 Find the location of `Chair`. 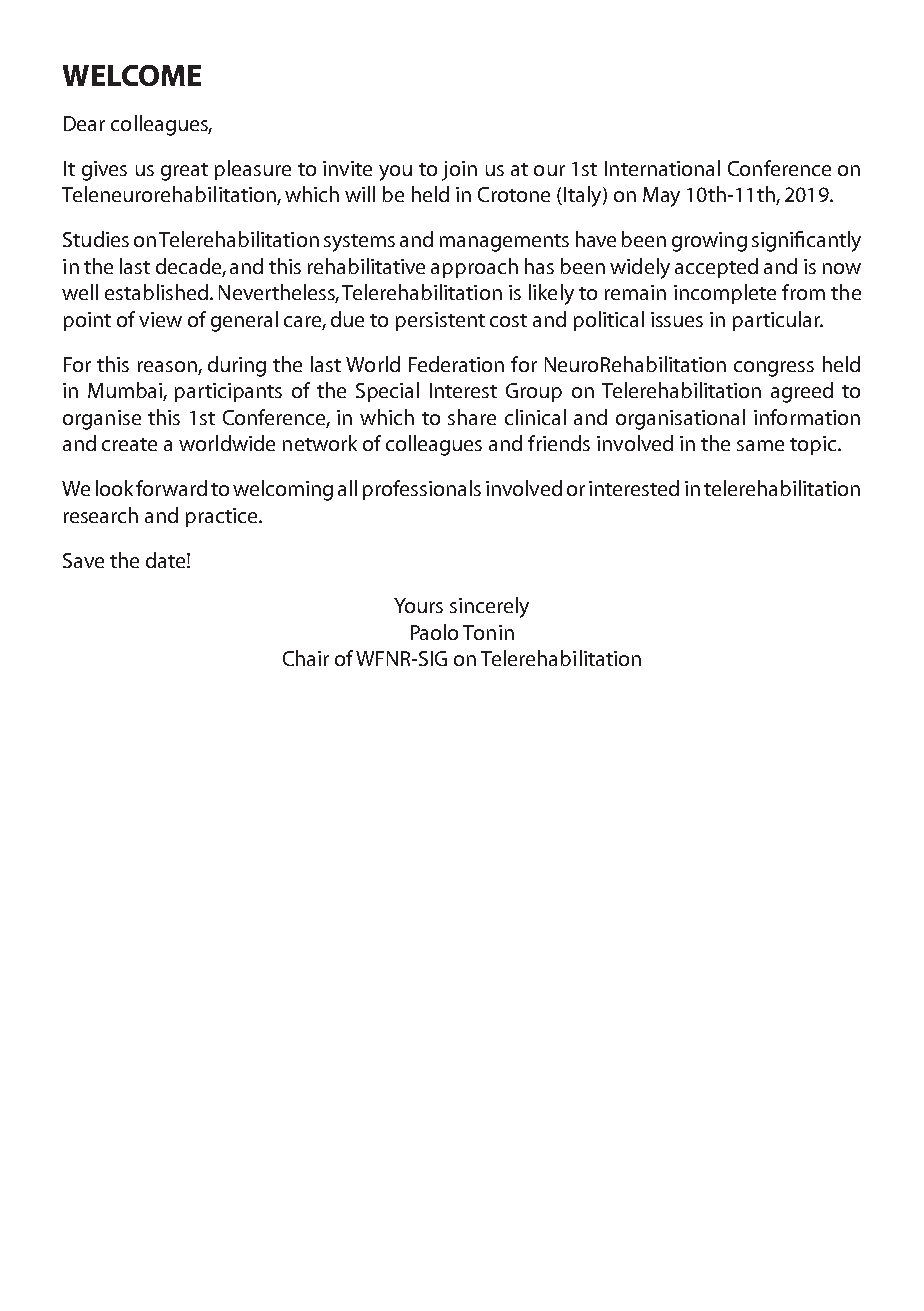

Chair is located at coordinates (306, 658).
